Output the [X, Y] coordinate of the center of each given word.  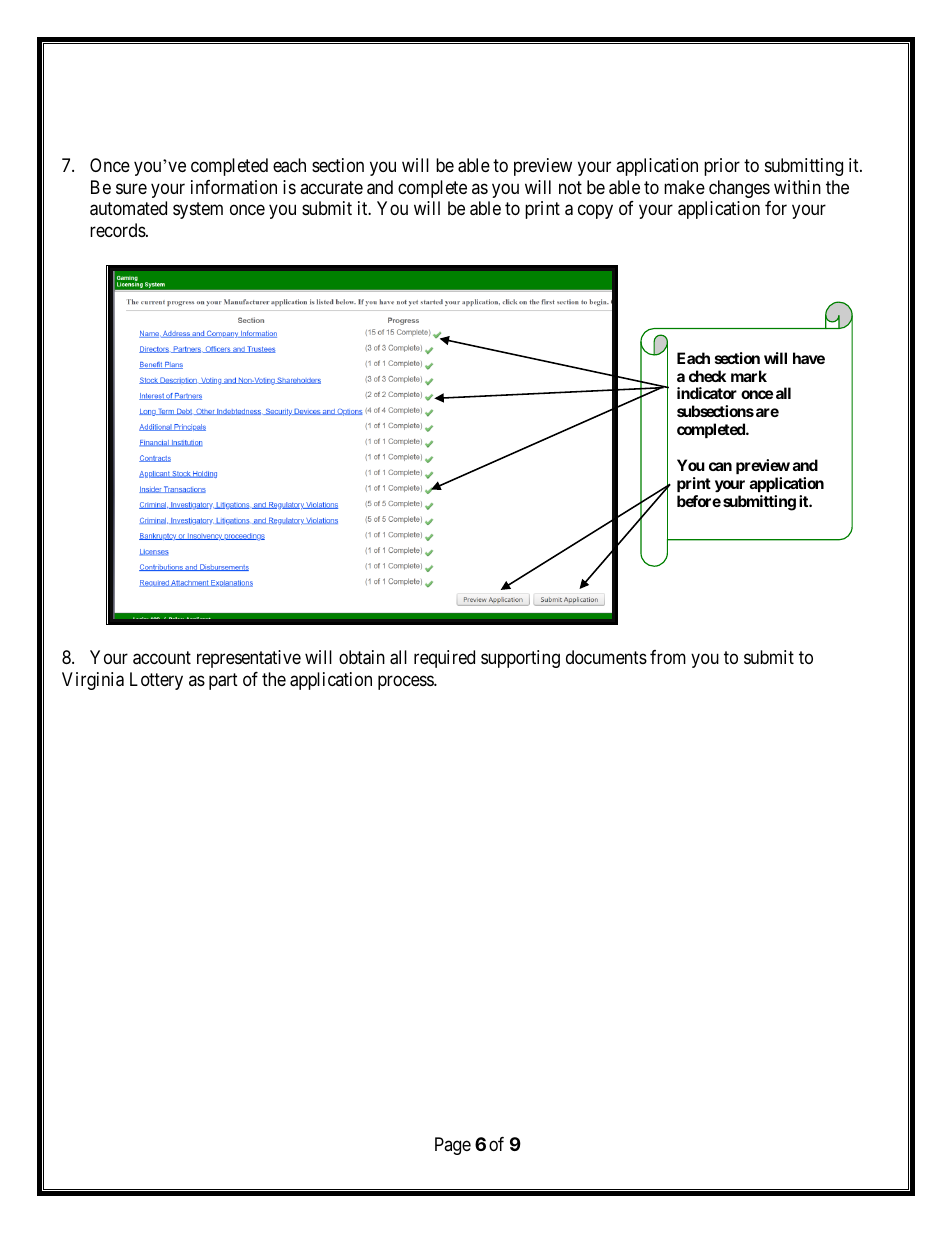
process [406, 682]
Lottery [156, 681]
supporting [520, 659]
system [198, 210]
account [162, 658]
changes [739, 189]
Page [453, 1146]
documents [606, 657]
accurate [331, 187]
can [720, 466]
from [668, 657]
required [444, 659]
